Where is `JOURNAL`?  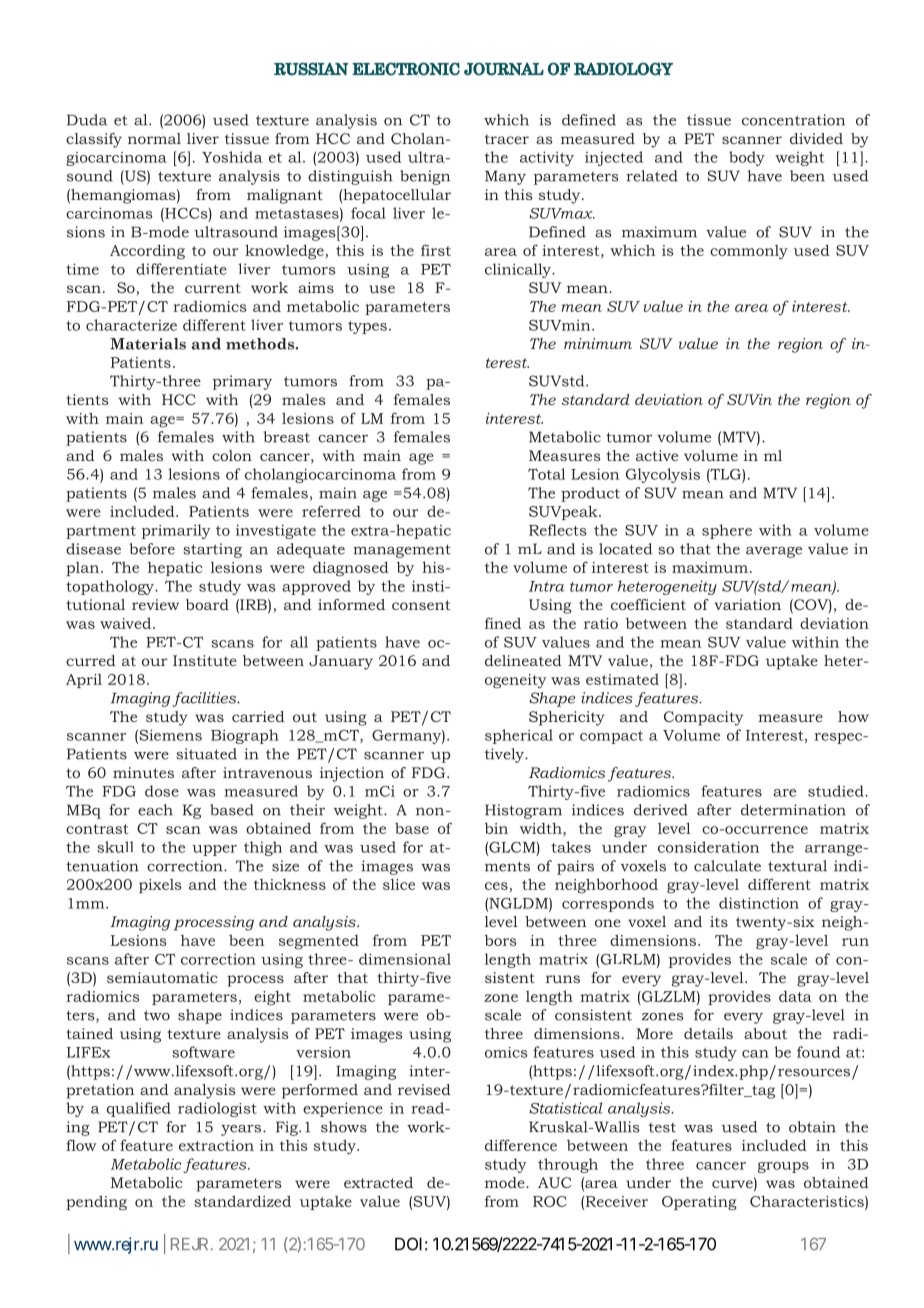
JOURNAL is located at coordinates (504, 69).
